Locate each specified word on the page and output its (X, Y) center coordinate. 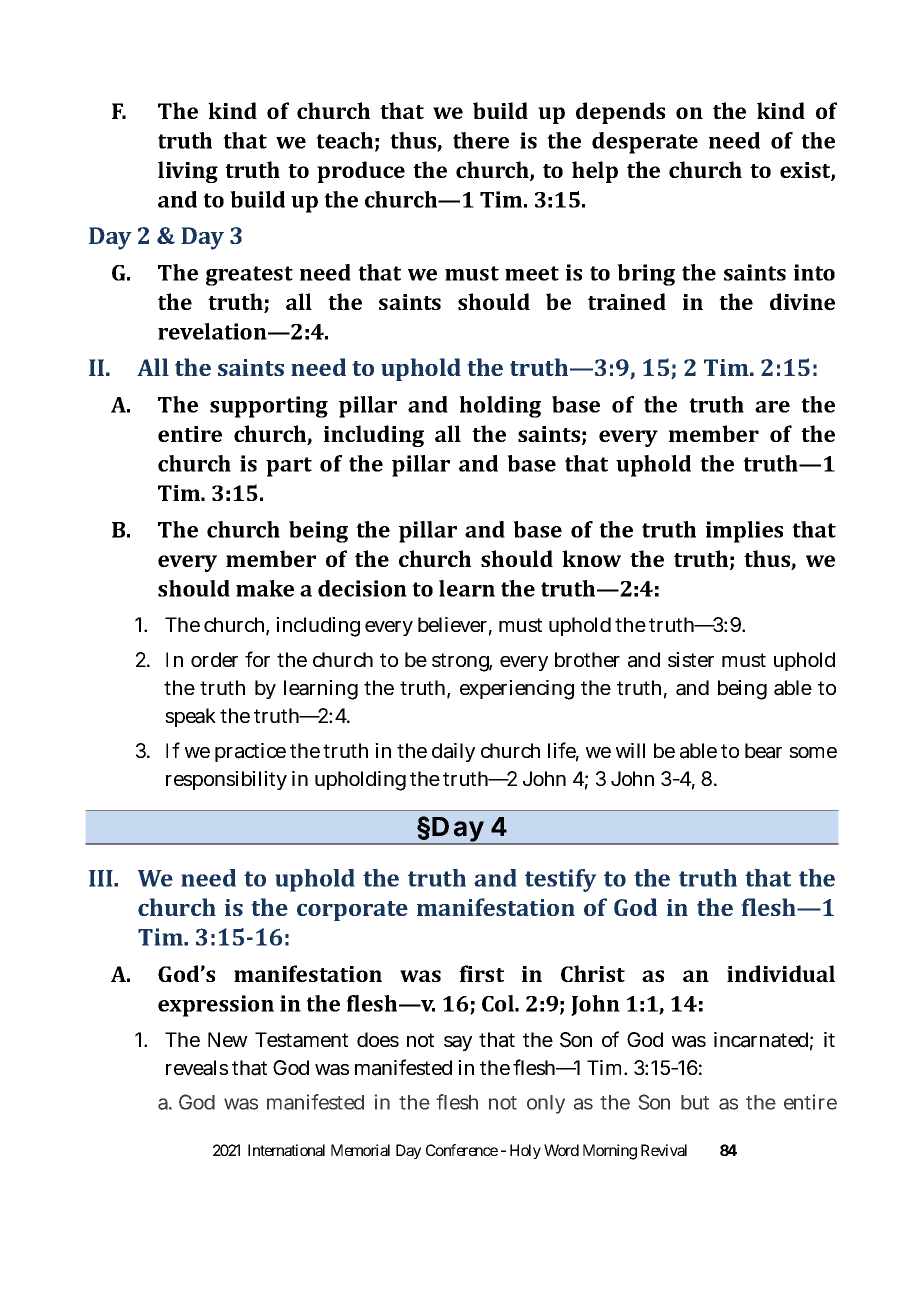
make (265, 588)
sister (691, 659)
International (286, 1150)
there (481, 140)
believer (455, 626)
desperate (645, 143)
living (188, 172)
